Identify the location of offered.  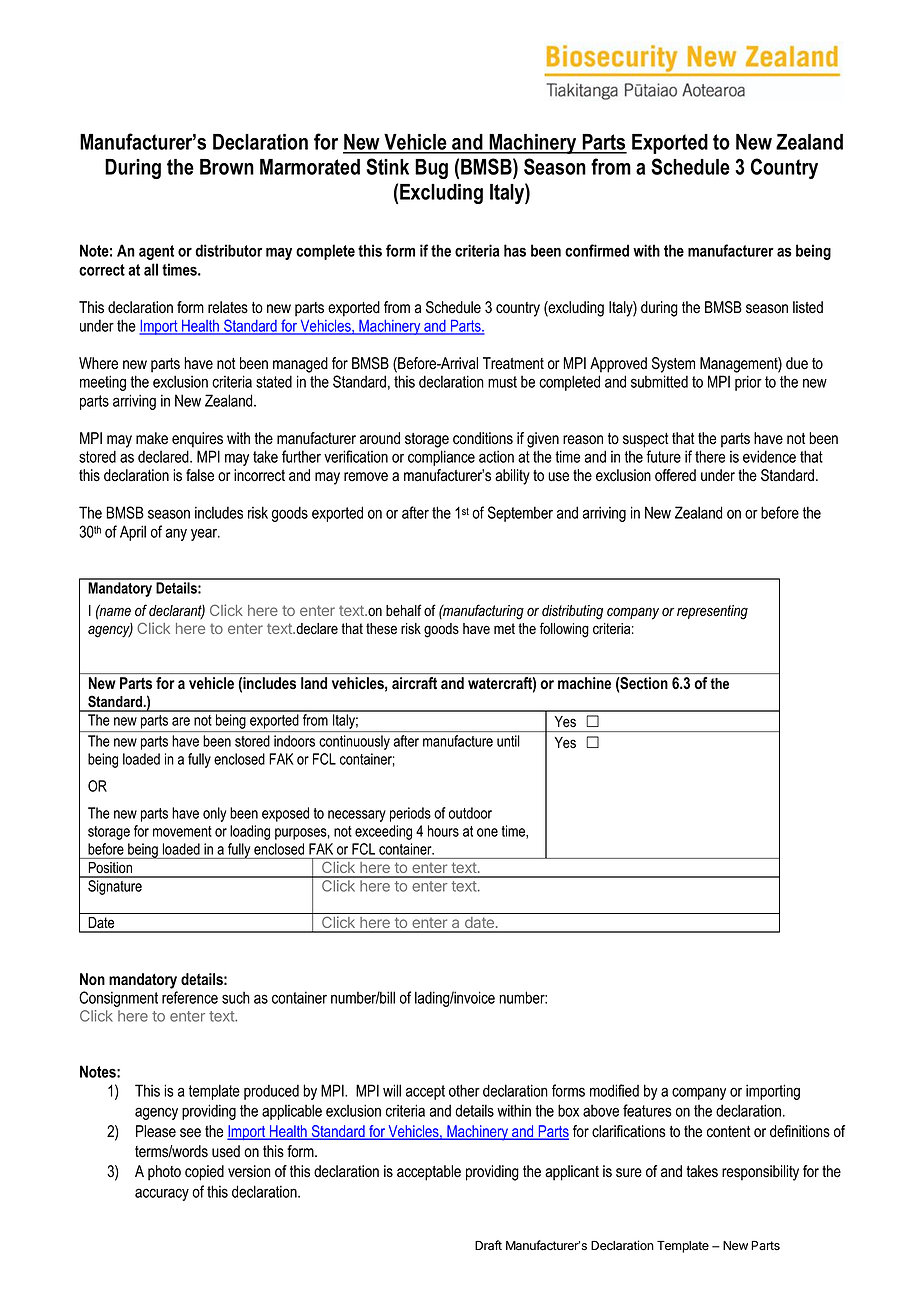
(675, 475).
